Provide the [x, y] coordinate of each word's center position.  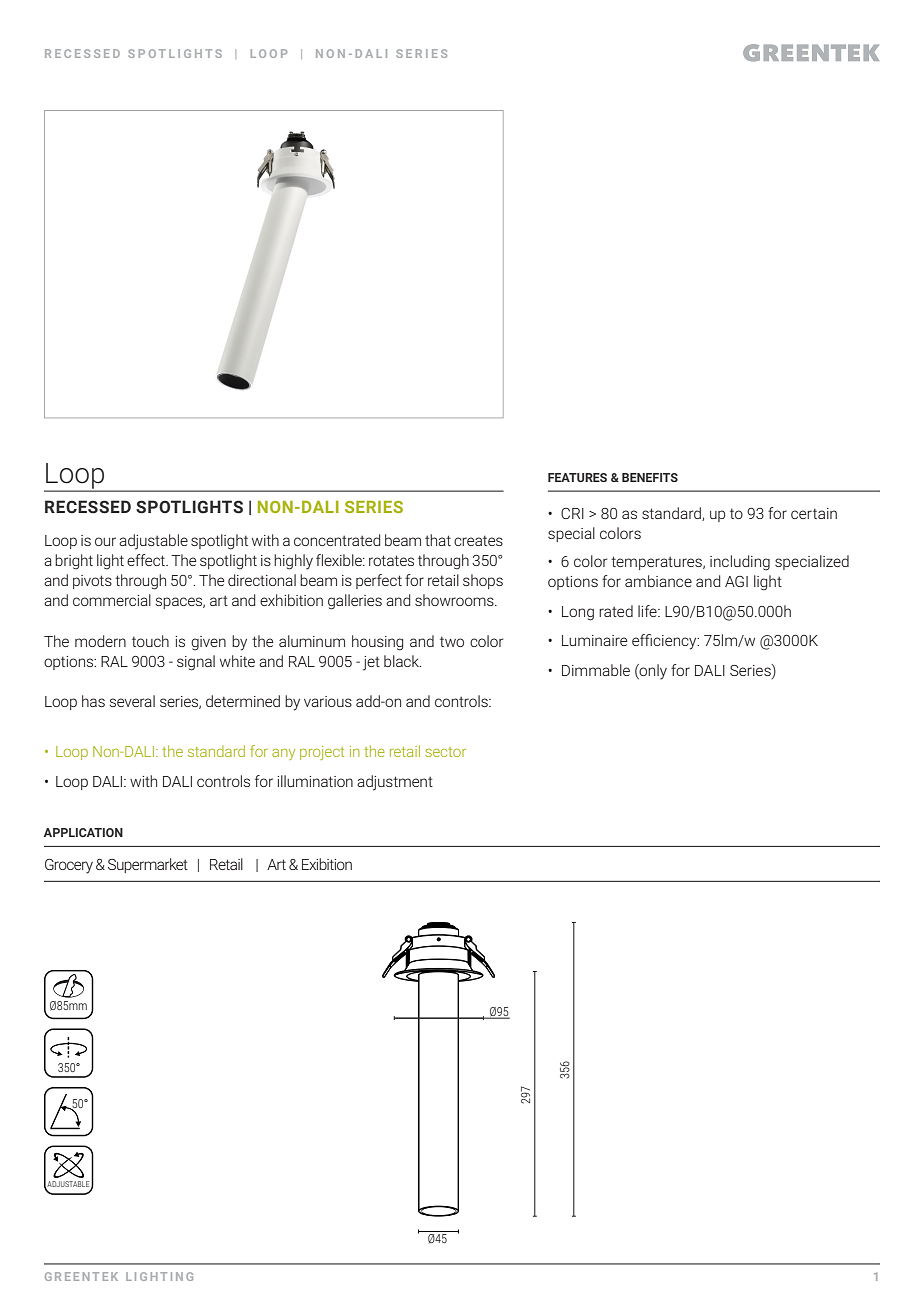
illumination [315, 781]
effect [147, 560]
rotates [391, 560]
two [452, 641]
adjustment [395, 783]
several [132, 701]
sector [445, 752]
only [652, 672]
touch [150, 641]
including [740, 563]
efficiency [665, 642]
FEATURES [577, 477]
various [328, 701]
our [105, 541]
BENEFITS [650, 477]
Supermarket [148, 865]
